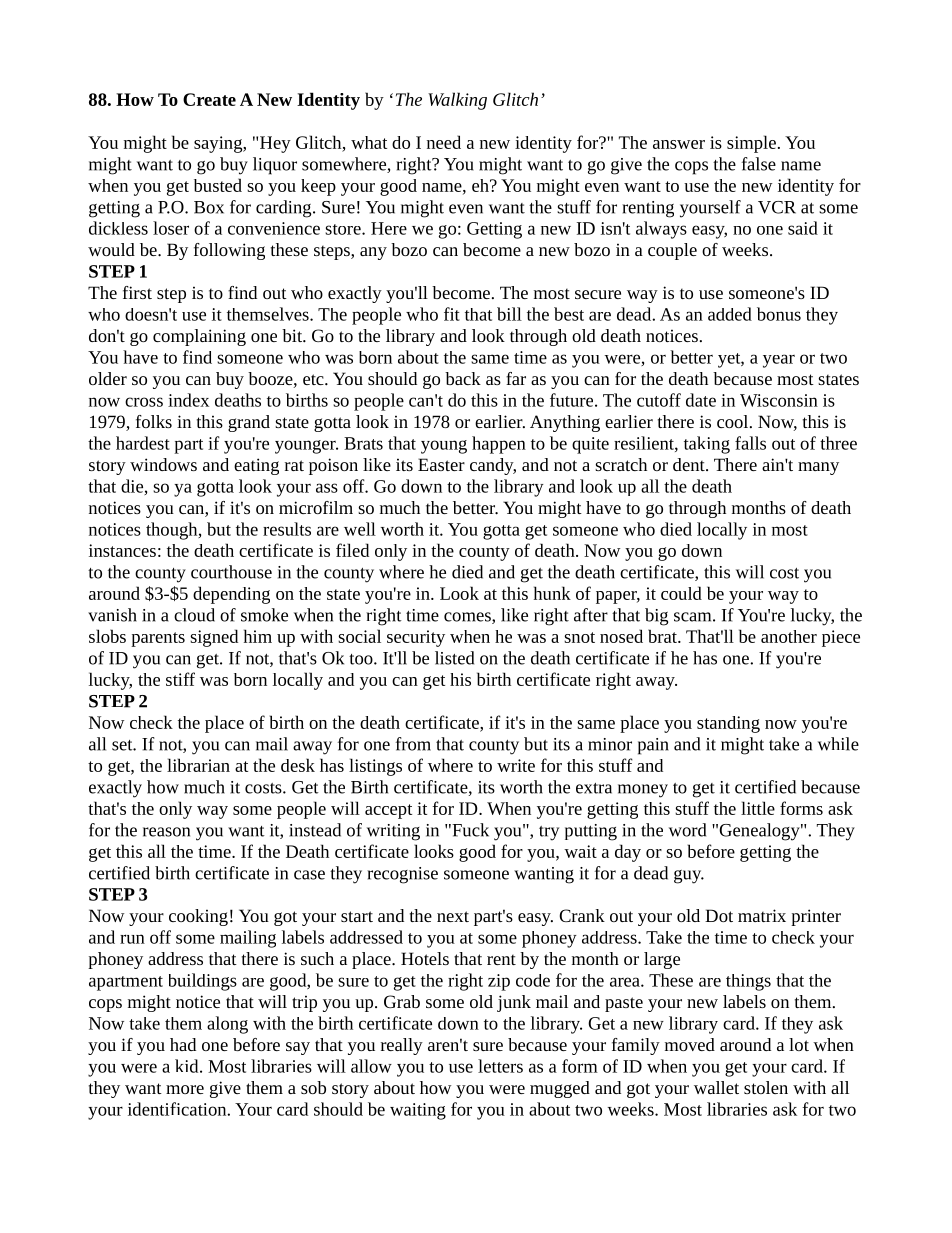 The width and height of the page is (952, 1233). What do you see at coordinates (751, 144) in the page?
I see `simple` at bounding box center [751, 144].
